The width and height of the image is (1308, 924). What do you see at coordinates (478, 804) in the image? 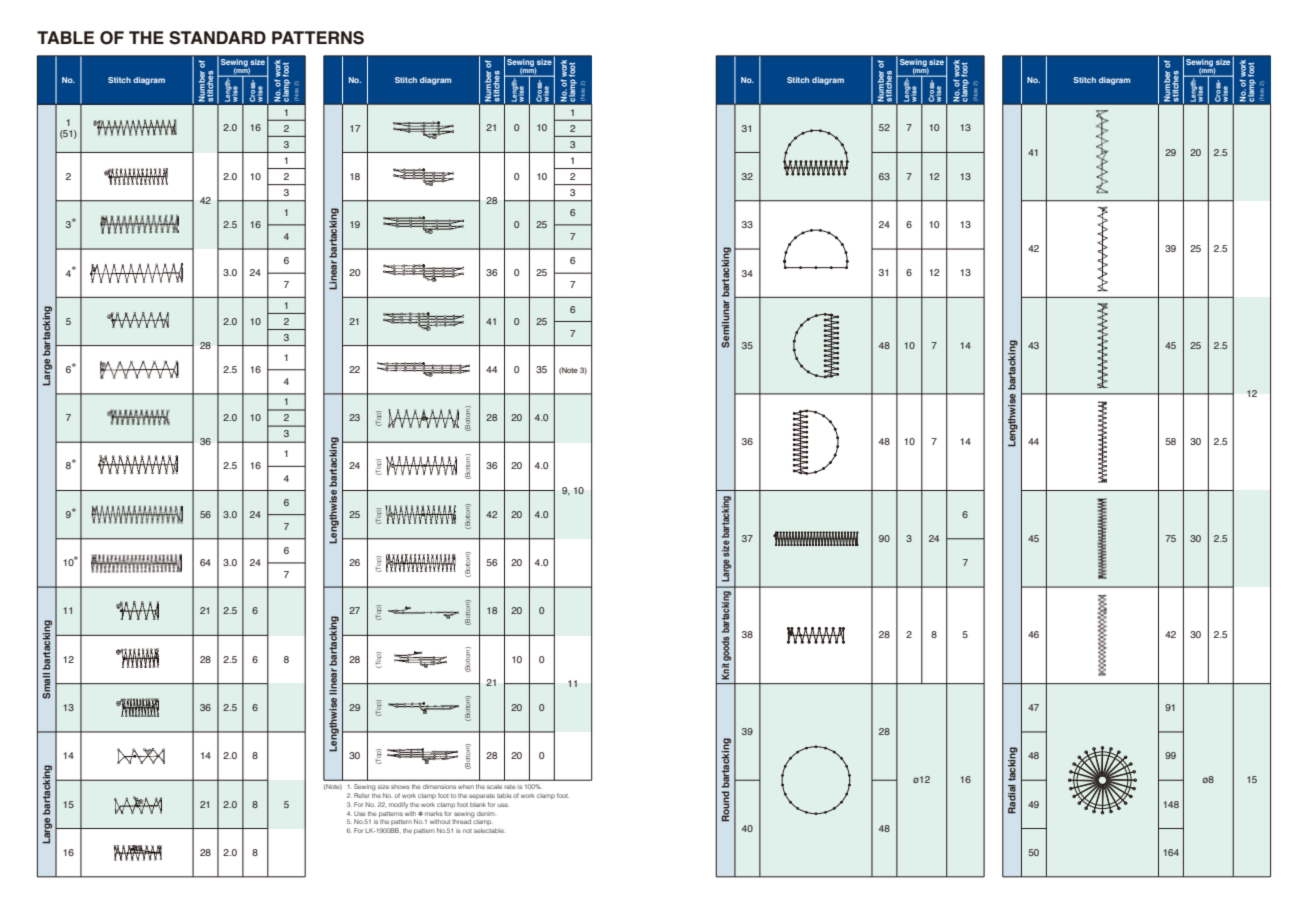
I see `blank` at bounding box center [478, 804].
